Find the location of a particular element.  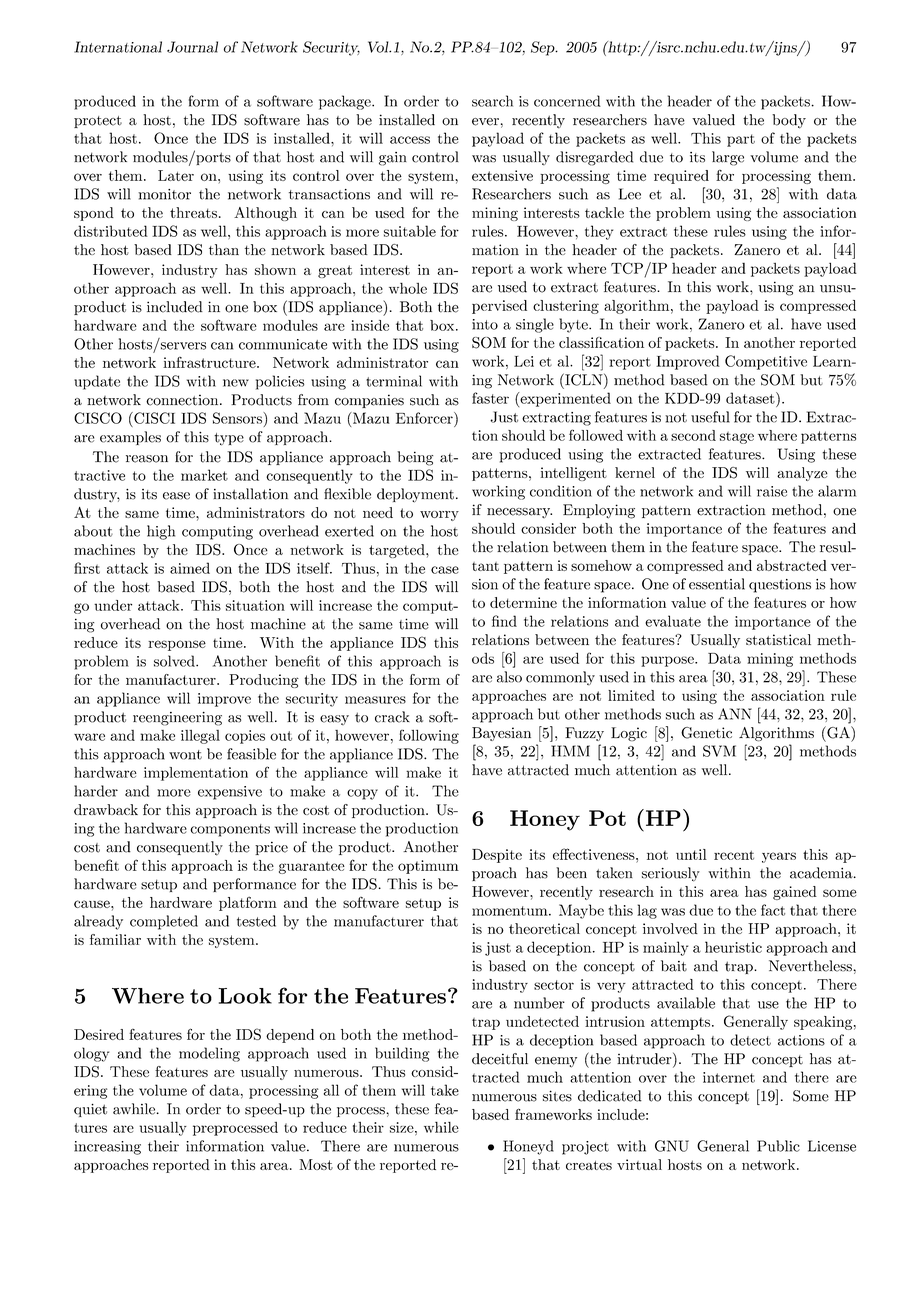

Enforcer is located at coordinates (425, 418).
